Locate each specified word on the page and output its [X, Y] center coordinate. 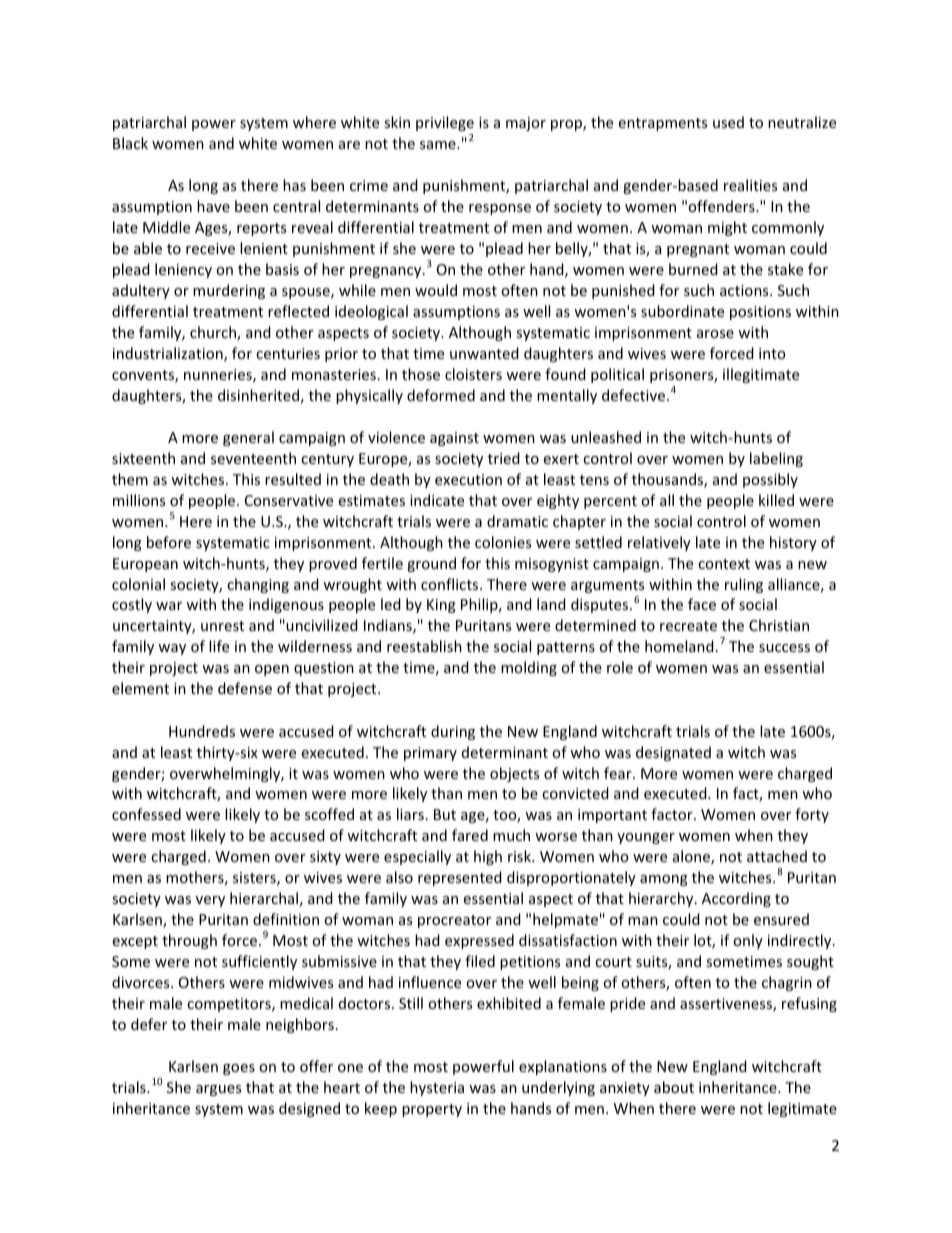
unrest [222, 626]
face [702, 604]
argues [218, 1090]
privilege [445, 123]
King [441, 606]
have [213, 206]
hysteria [437, 1088]
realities [750, 185]
